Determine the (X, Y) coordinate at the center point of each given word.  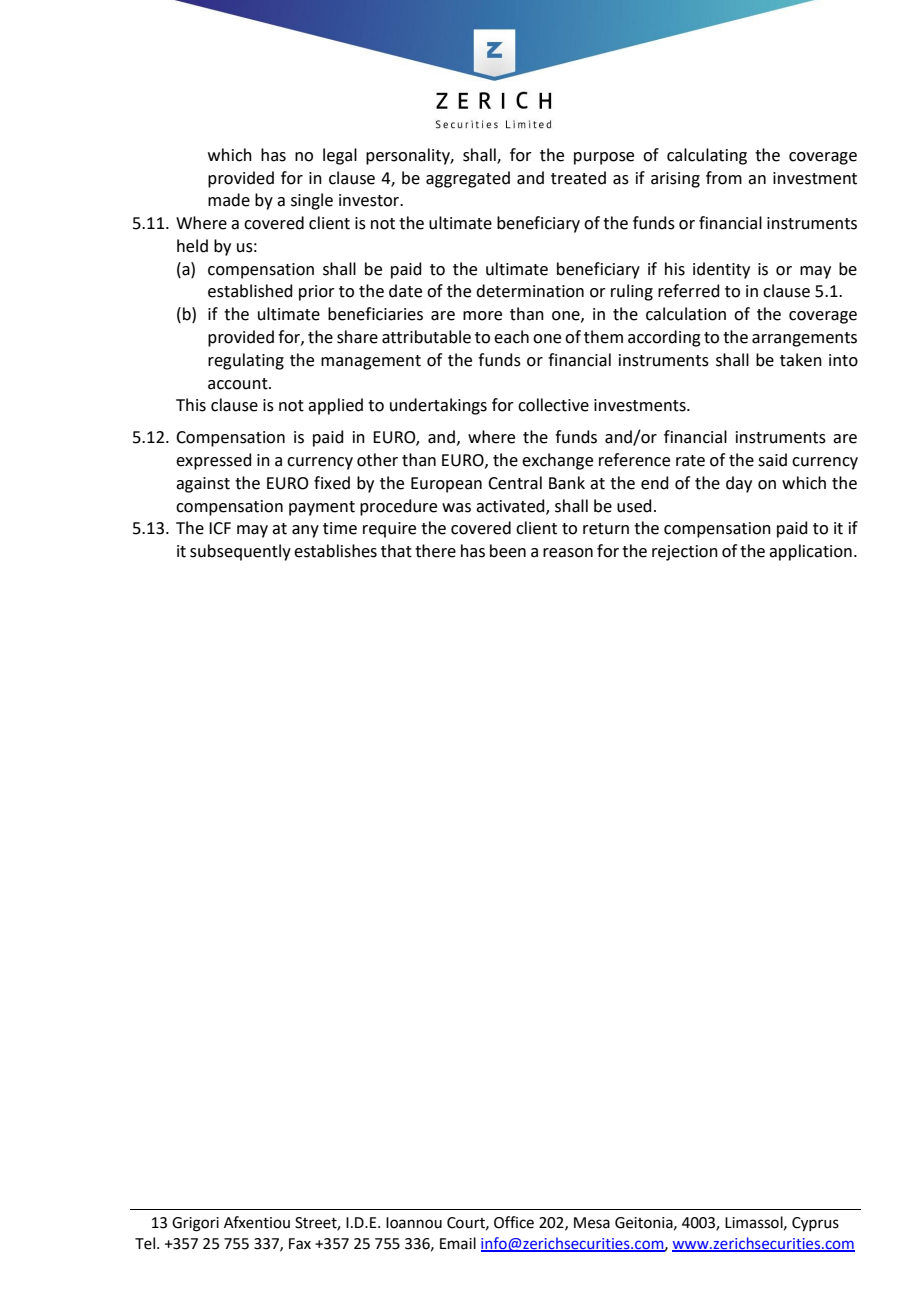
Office (514, 1222)
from (724, 178)
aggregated (468, 179)
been (508, 551)
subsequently (240, 552)
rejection (685, 553)
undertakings (438, 406)
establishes (335, 551)
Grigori (195, 1224)
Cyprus (815, 1224)
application (810, 552)
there (435, 551)
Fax (300, 1244)
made (229, 200)
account (239, 384)
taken (801, 360)
